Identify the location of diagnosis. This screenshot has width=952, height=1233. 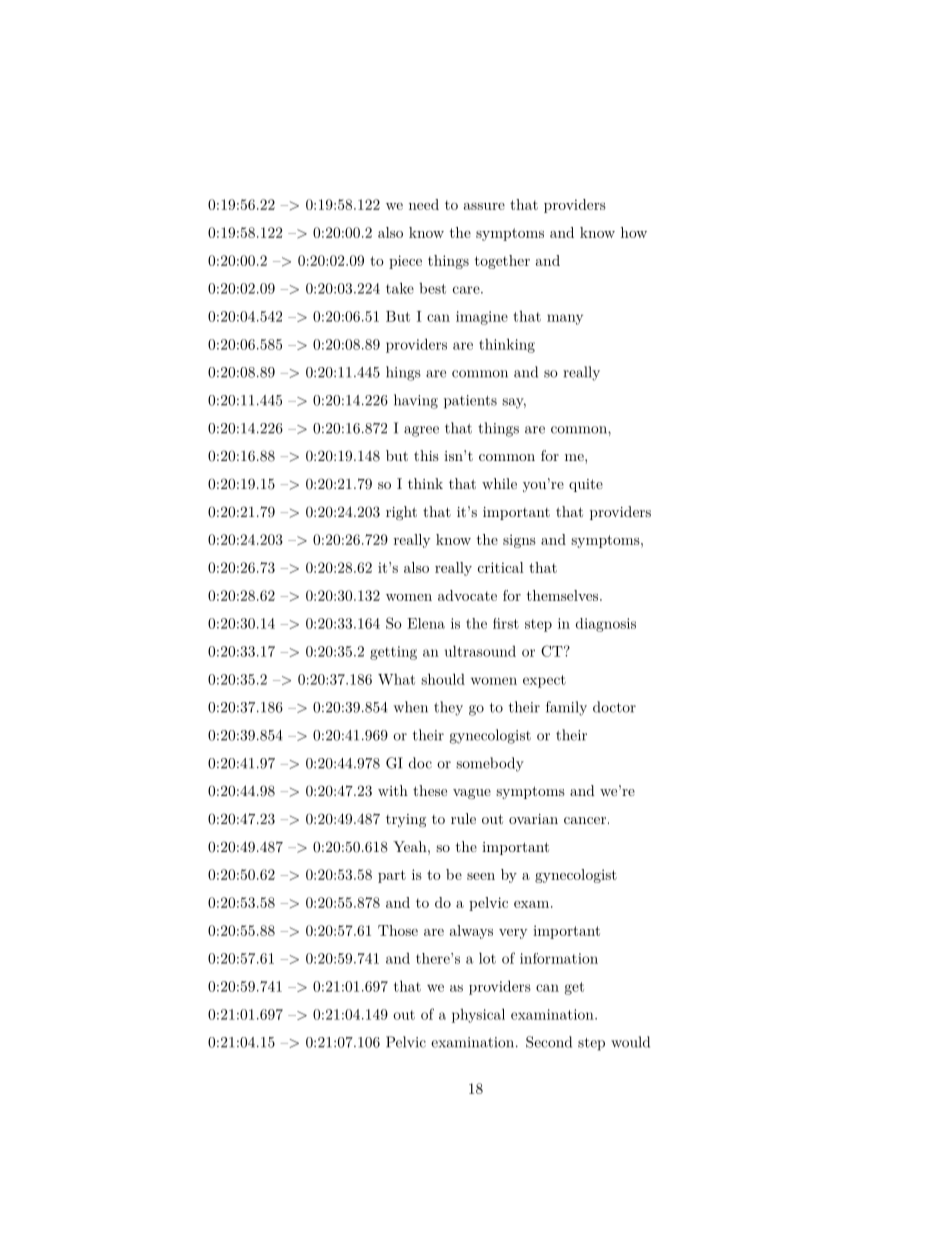
(606, 625).
